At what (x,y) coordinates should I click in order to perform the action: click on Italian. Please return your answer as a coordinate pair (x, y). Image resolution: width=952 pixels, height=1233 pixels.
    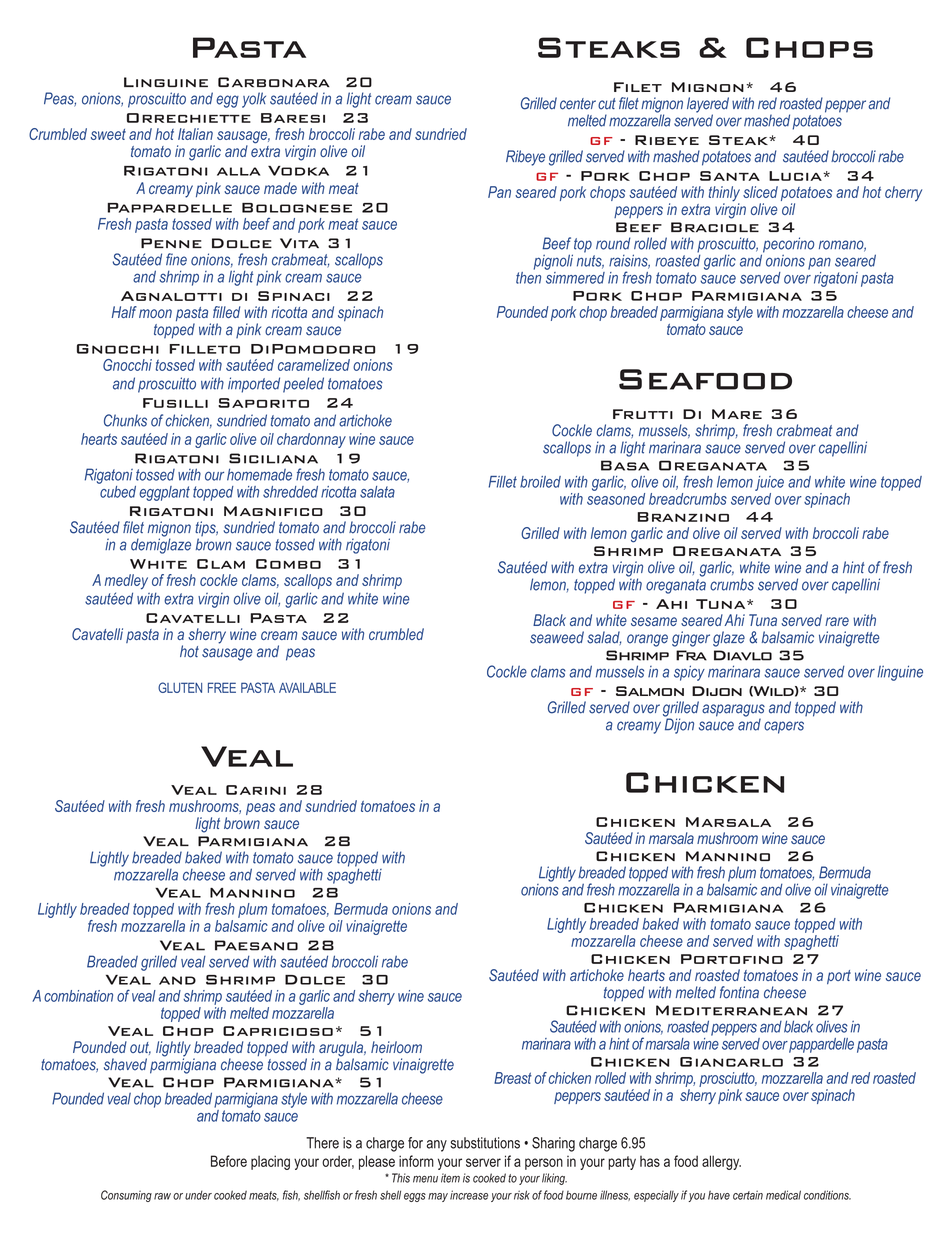
    Looking at the image, I should click on (195, 134).
